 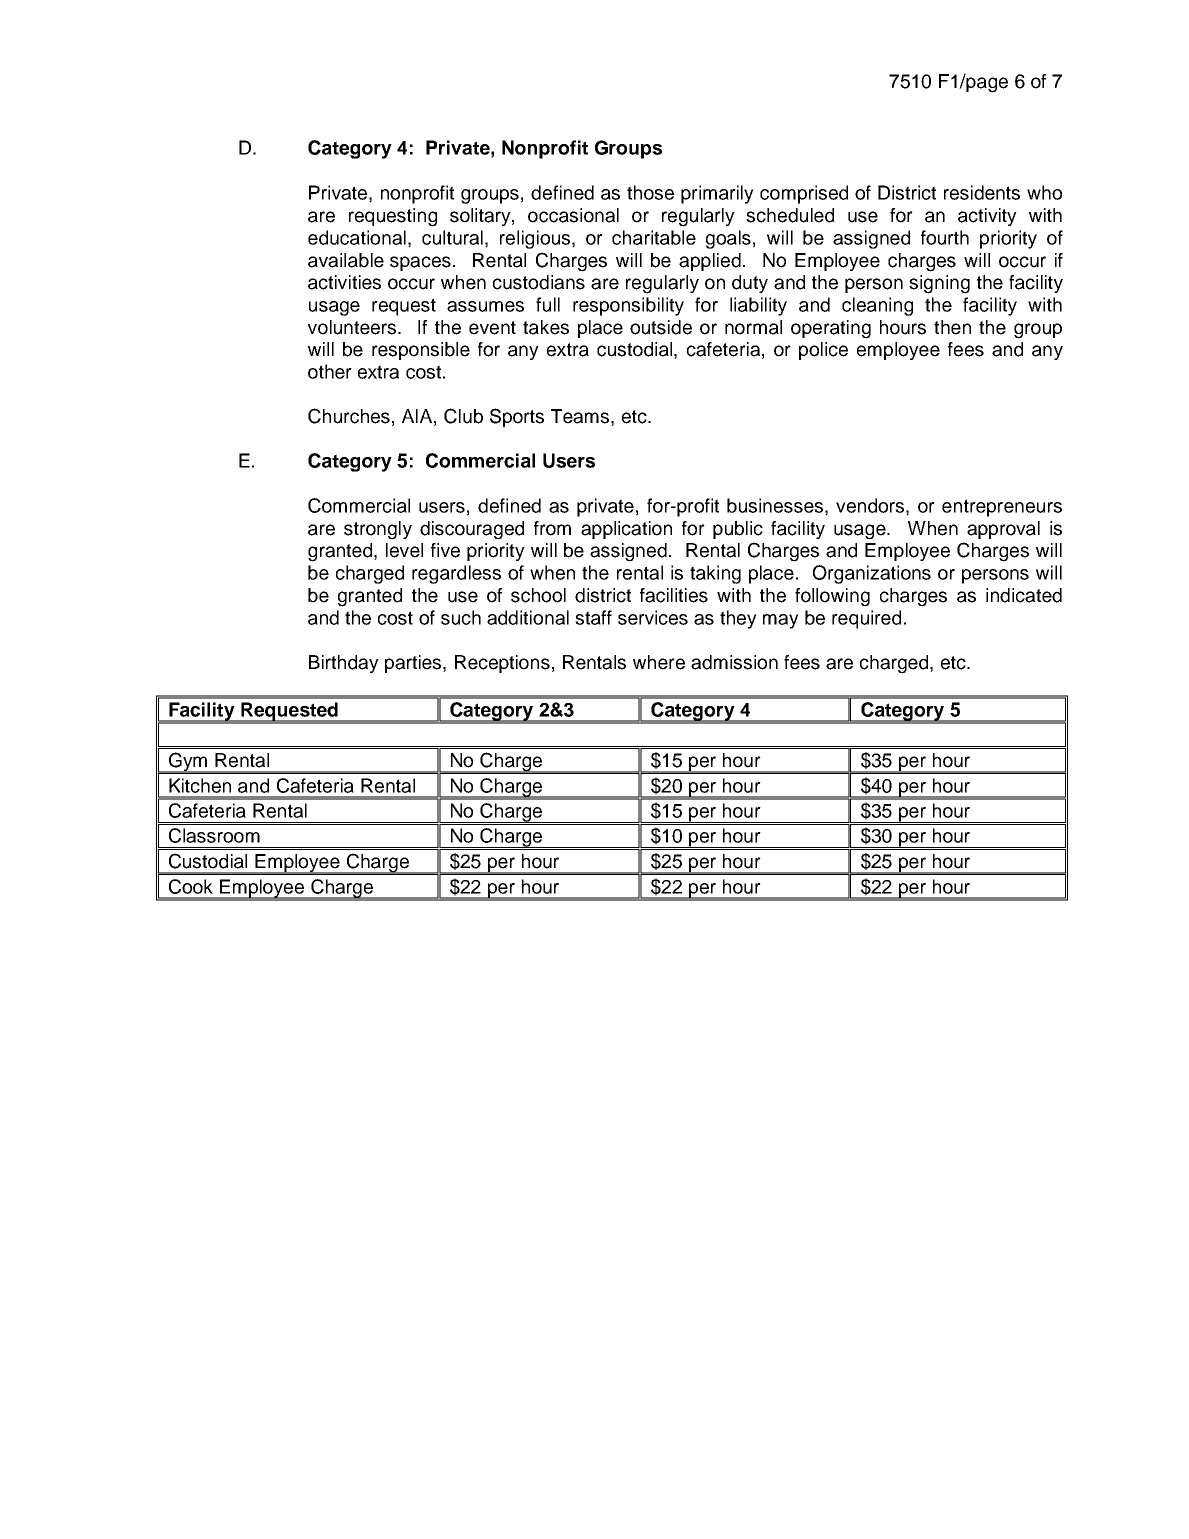 I want to click on application, so click(x=626, y=530).
